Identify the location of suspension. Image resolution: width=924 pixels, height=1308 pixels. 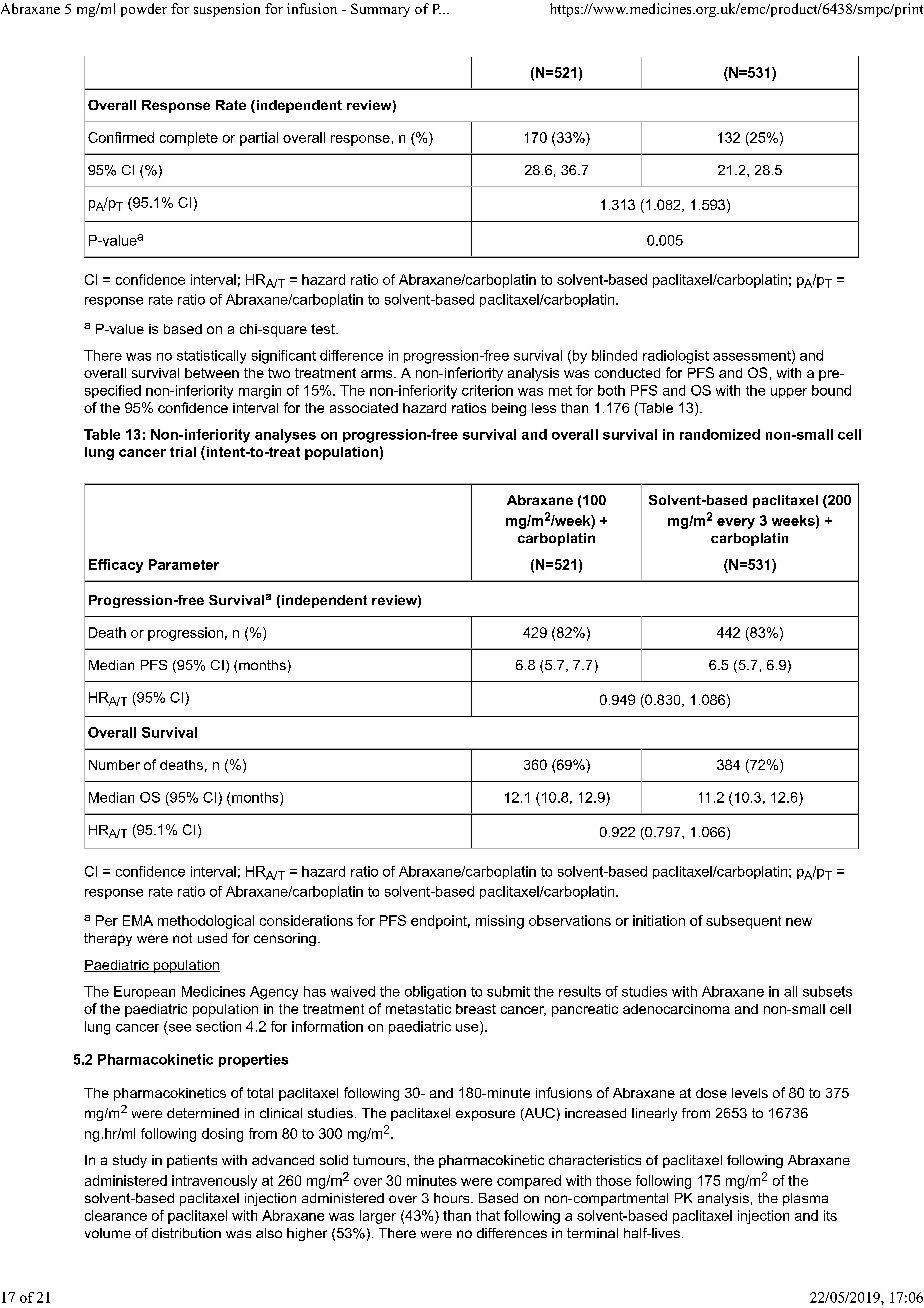
(227, 10).
